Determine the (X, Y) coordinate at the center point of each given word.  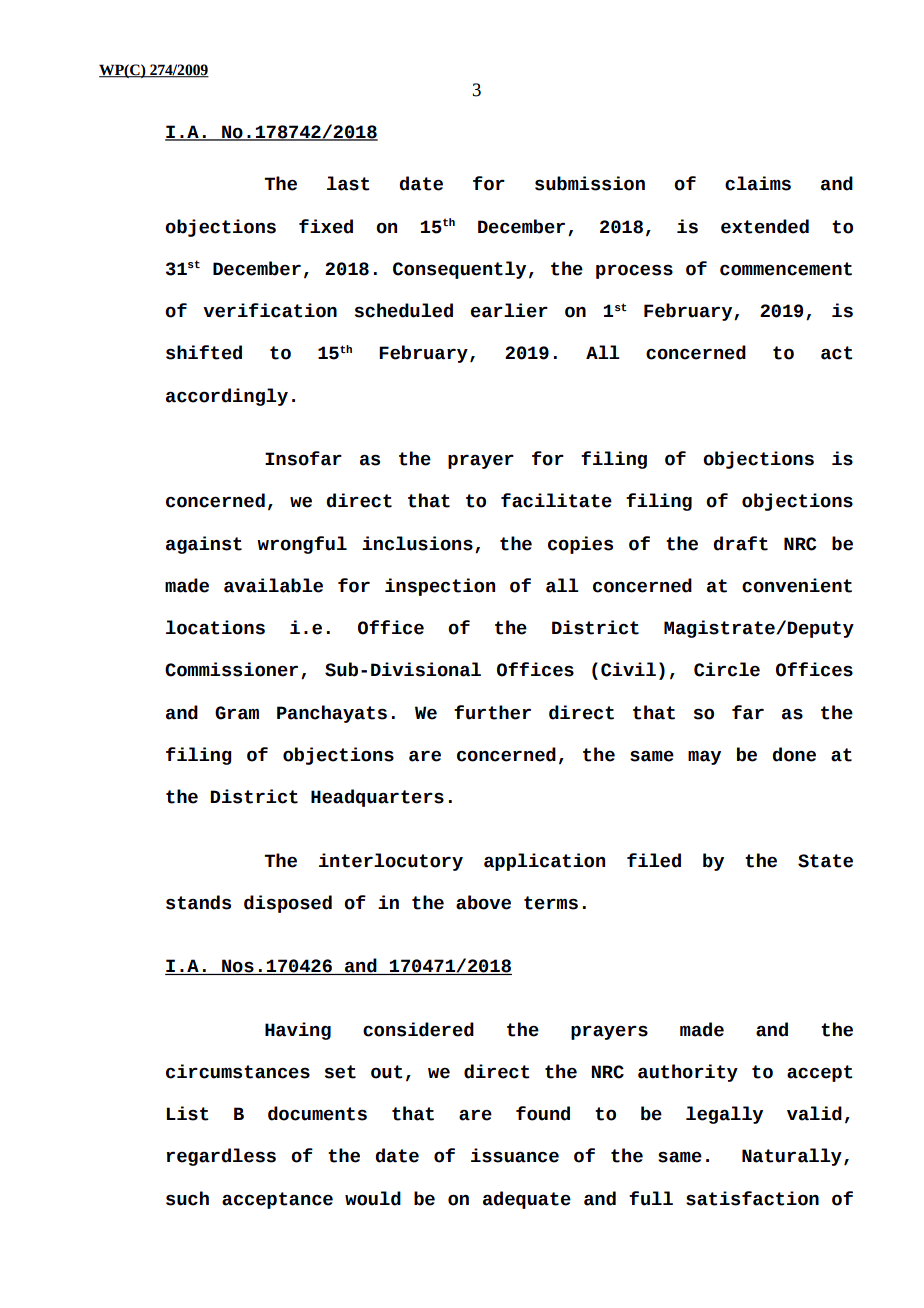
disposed (288, 904)
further (492, 712)
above (483, 902)
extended (765, 226)
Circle (727, 669)
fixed (326, 226)
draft (740, 543)
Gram (237, 713)
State (825, 861)
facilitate (556, 500)
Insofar (303, 458)
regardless (221, 1157)
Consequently (459, 270)
